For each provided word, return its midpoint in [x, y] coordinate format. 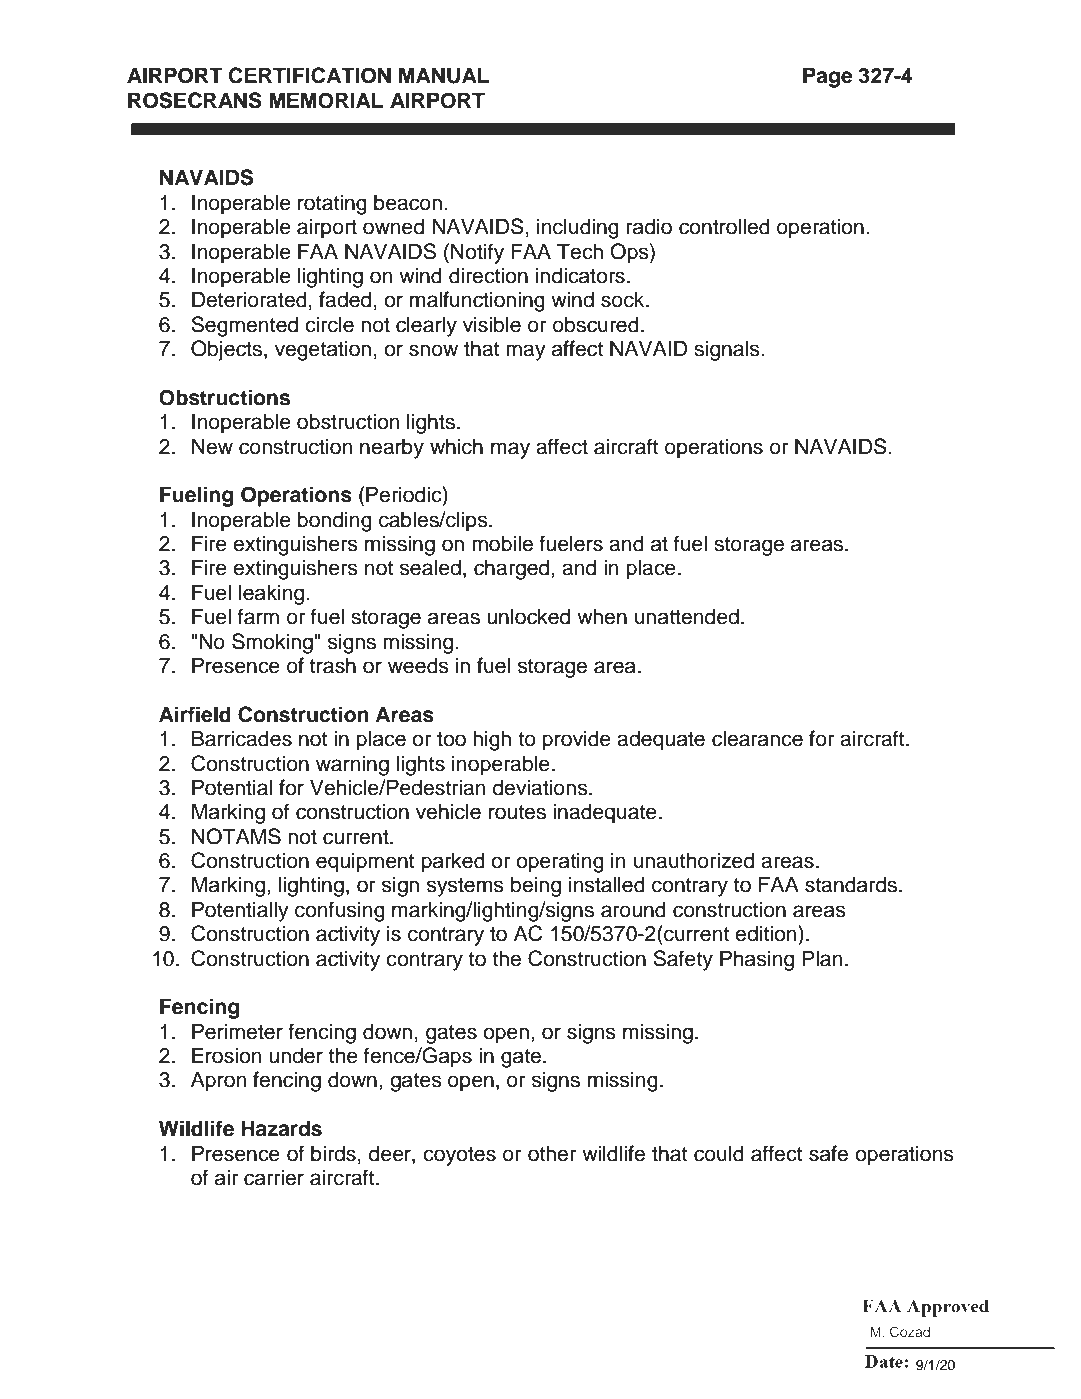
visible [492, 324]
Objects [228, 350]
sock [624, 299]
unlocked [528, 616]
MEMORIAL [326, 100]
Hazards [281, 1128]
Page [828, 77]
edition [767, 933]
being [536, 886]
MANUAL [444, 75]
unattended [687, 616]
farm [258, 616]
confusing [340, 911]
